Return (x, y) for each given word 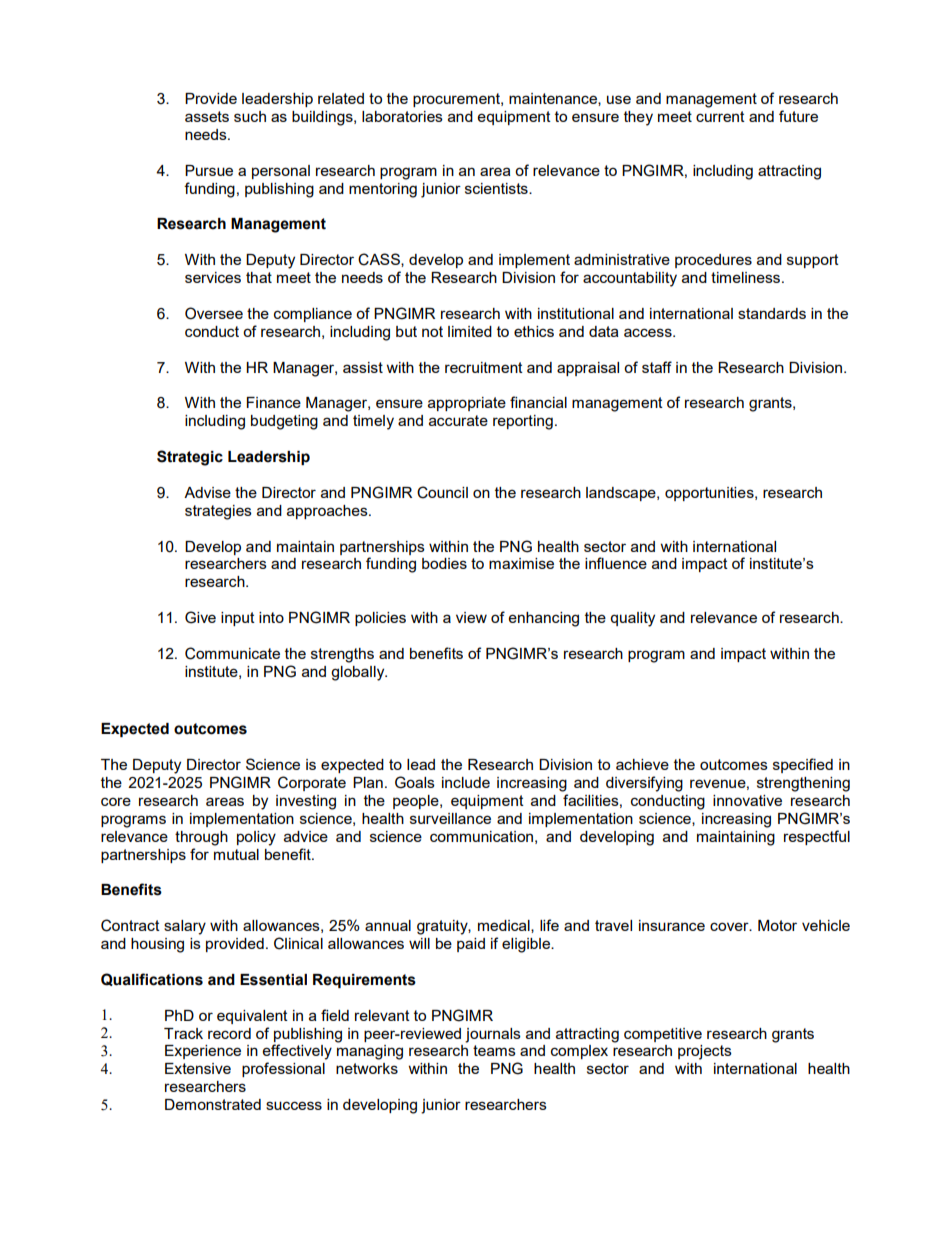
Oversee (214, 313)
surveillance (450, 818)
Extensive (198, 1068)
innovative (747, 800)
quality (632, 619)
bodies (444, 563)
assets (207, 116)
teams (494, 1050)
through (201, 838)
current (720, 116)
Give (200, 617)
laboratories (402, 116)
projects (705, 1052)
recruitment (484, 367)
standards (772, 313)
